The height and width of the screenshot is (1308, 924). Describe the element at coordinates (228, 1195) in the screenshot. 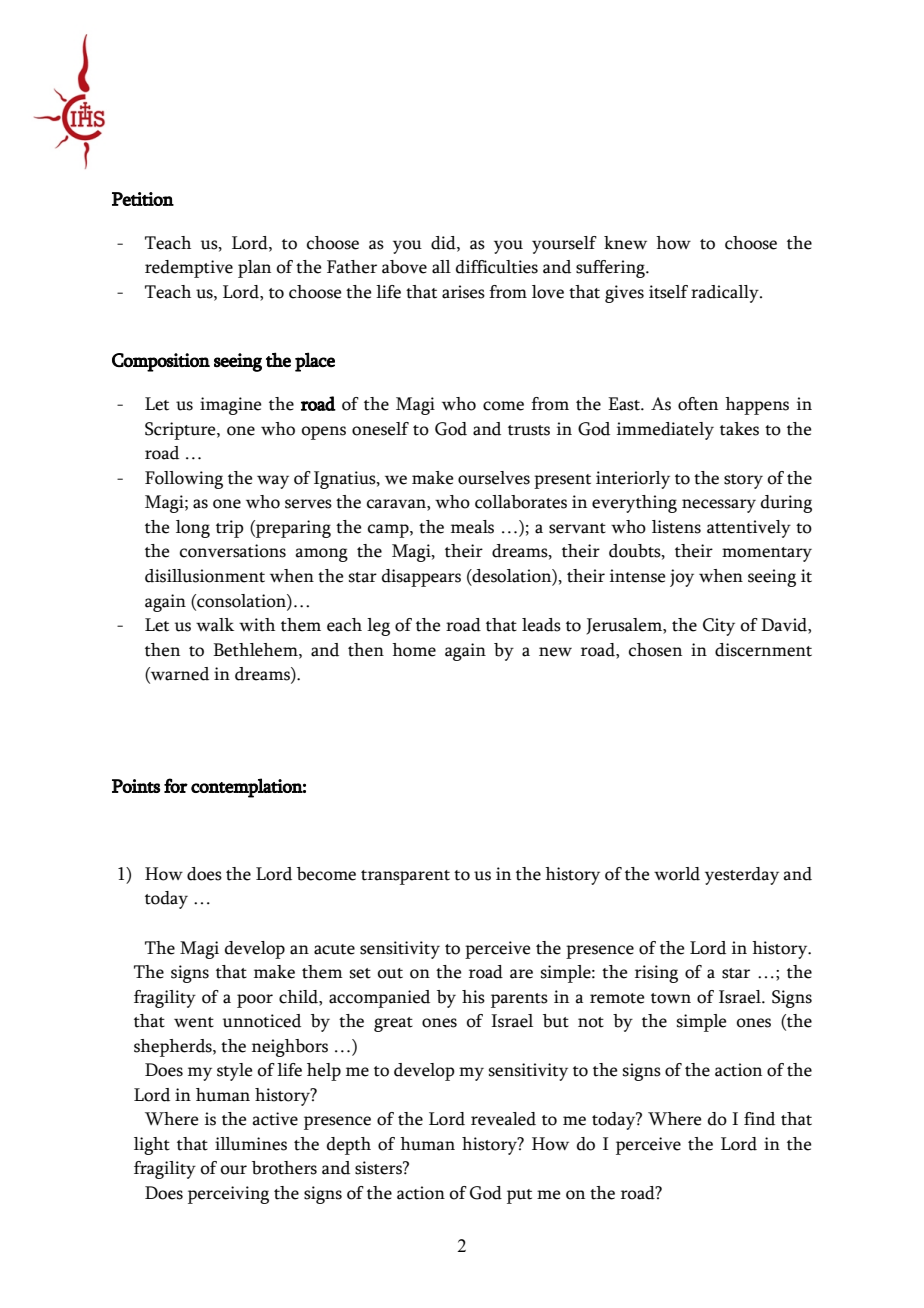

I see `perceiving` at that location.
